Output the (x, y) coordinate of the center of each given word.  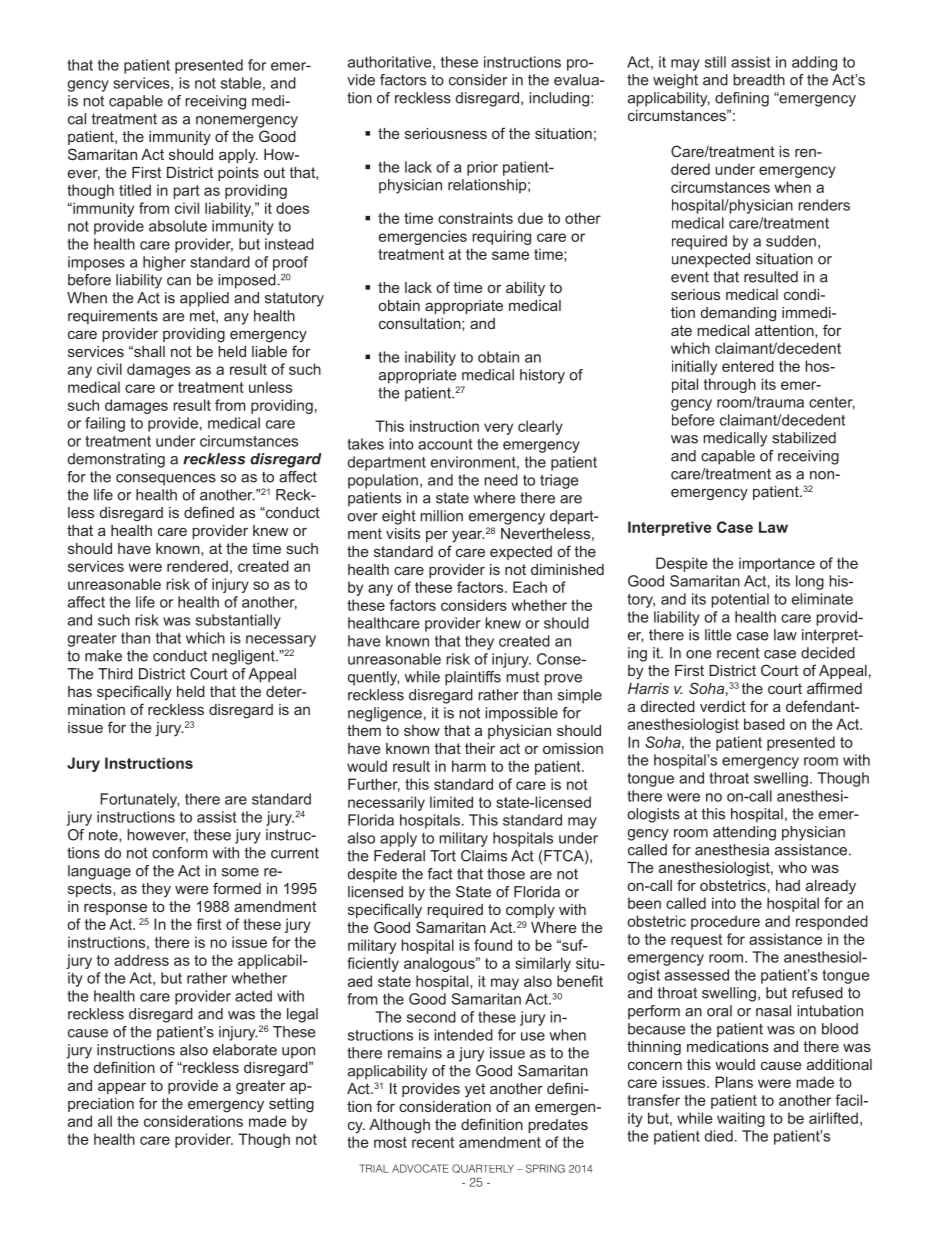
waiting (741, 1119)
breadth (759, 80)
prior (482, 168)
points (238, 174)
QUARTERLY (483, 1168)
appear (122, 1088)
